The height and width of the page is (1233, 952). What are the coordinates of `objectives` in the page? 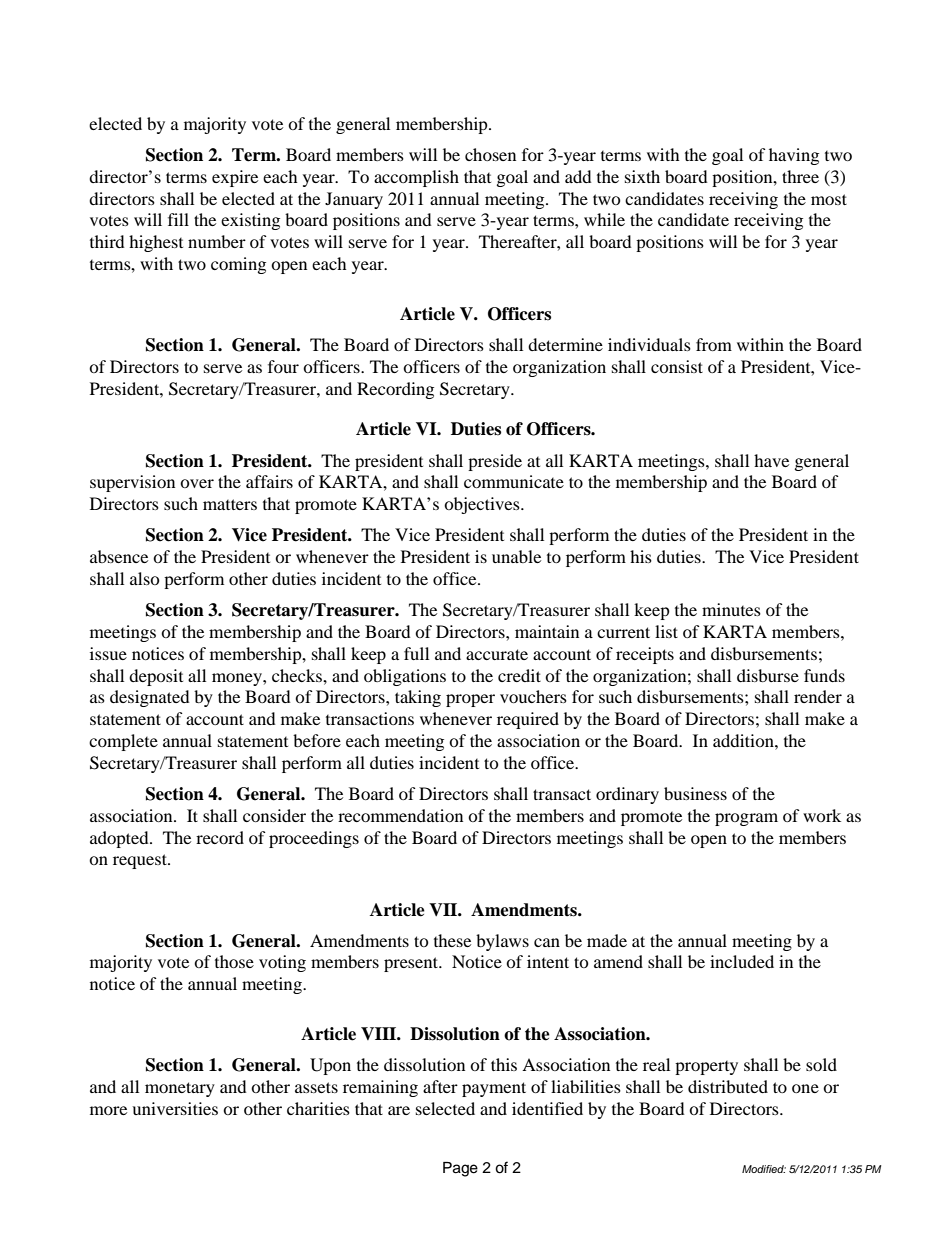 It's located at (483, 505).
